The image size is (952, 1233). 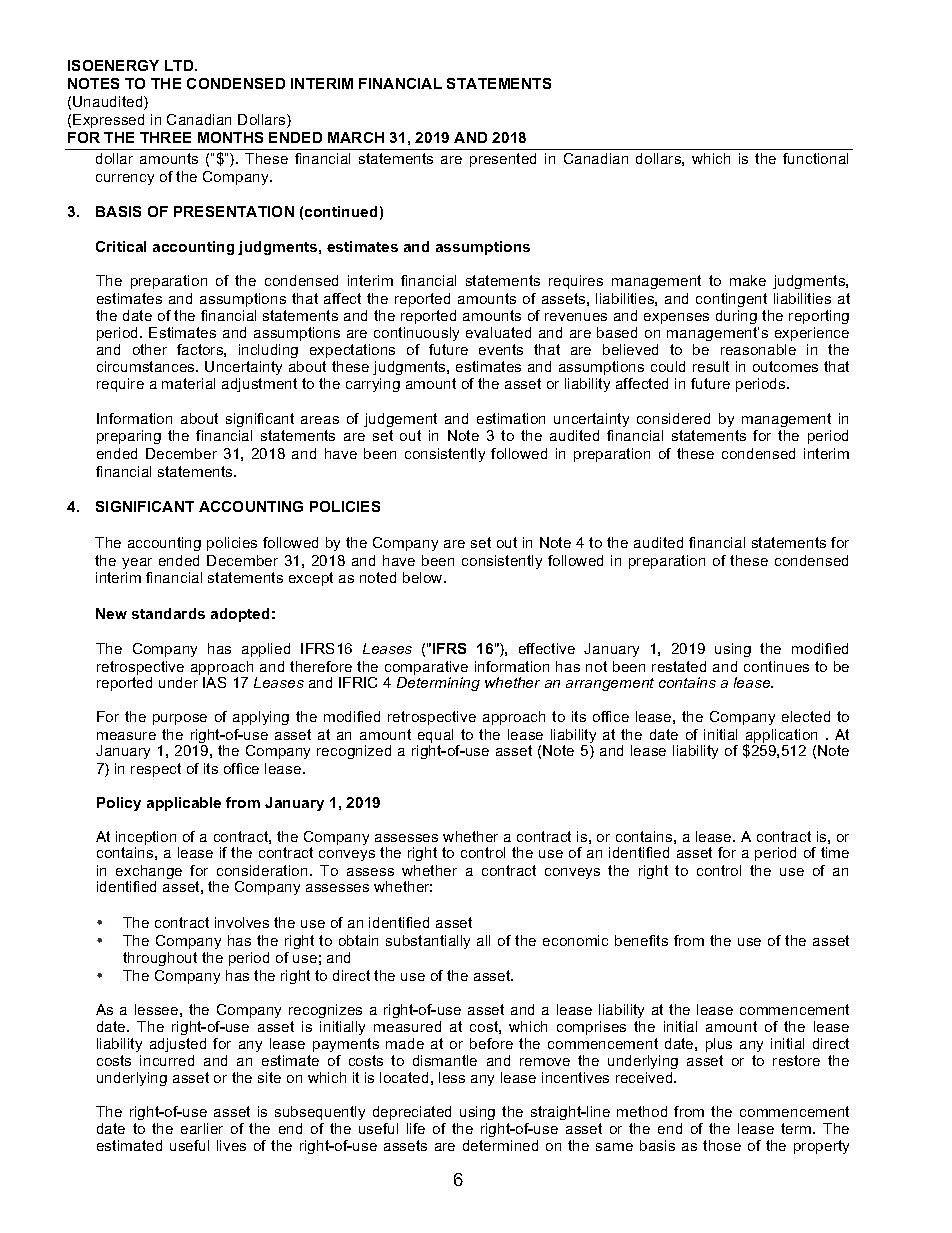 I want to click on estimation, so click(x=511, y=418).
